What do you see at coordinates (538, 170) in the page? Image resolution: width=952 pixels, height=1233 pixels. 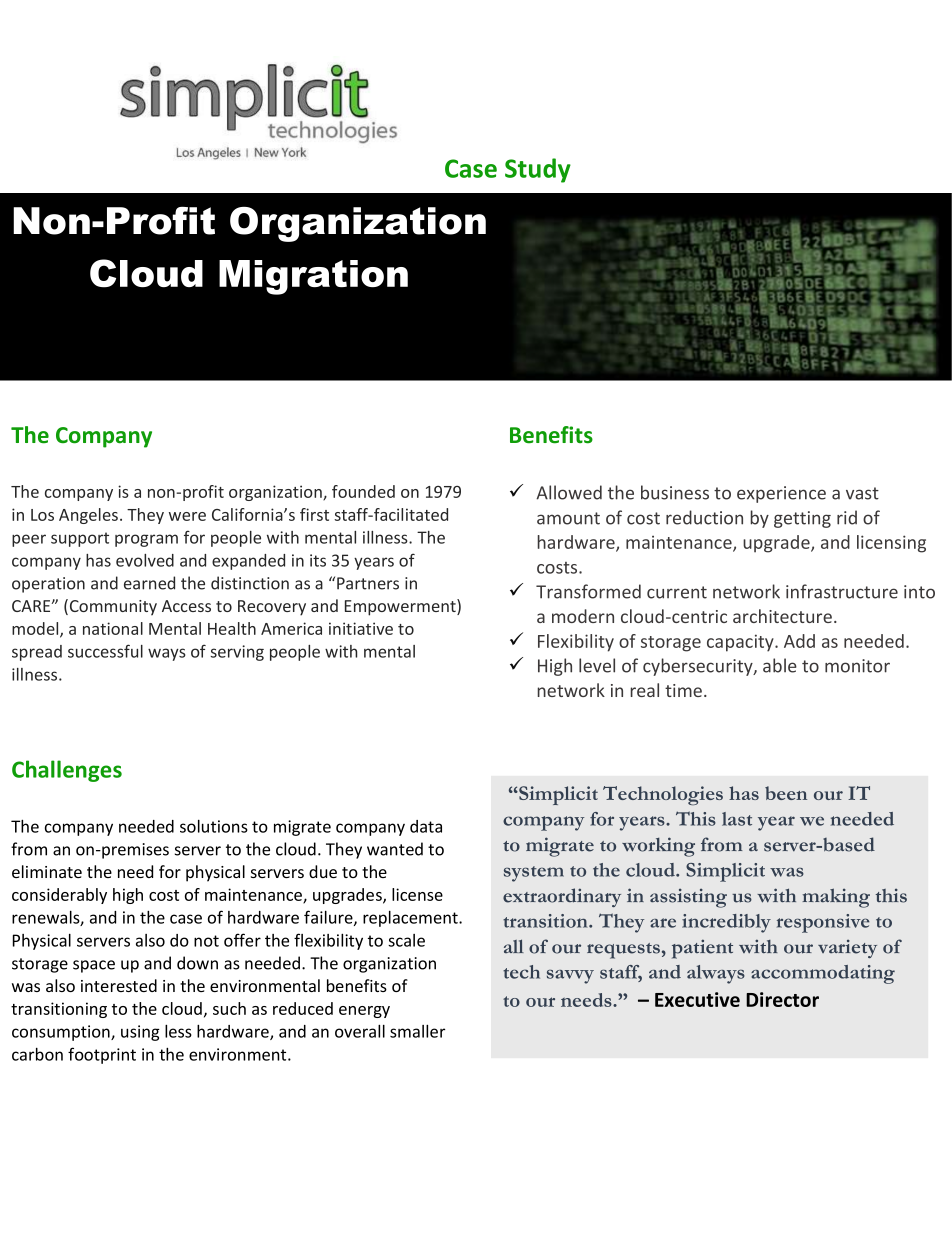 I see `Study` at bounding box center [538, 170].
